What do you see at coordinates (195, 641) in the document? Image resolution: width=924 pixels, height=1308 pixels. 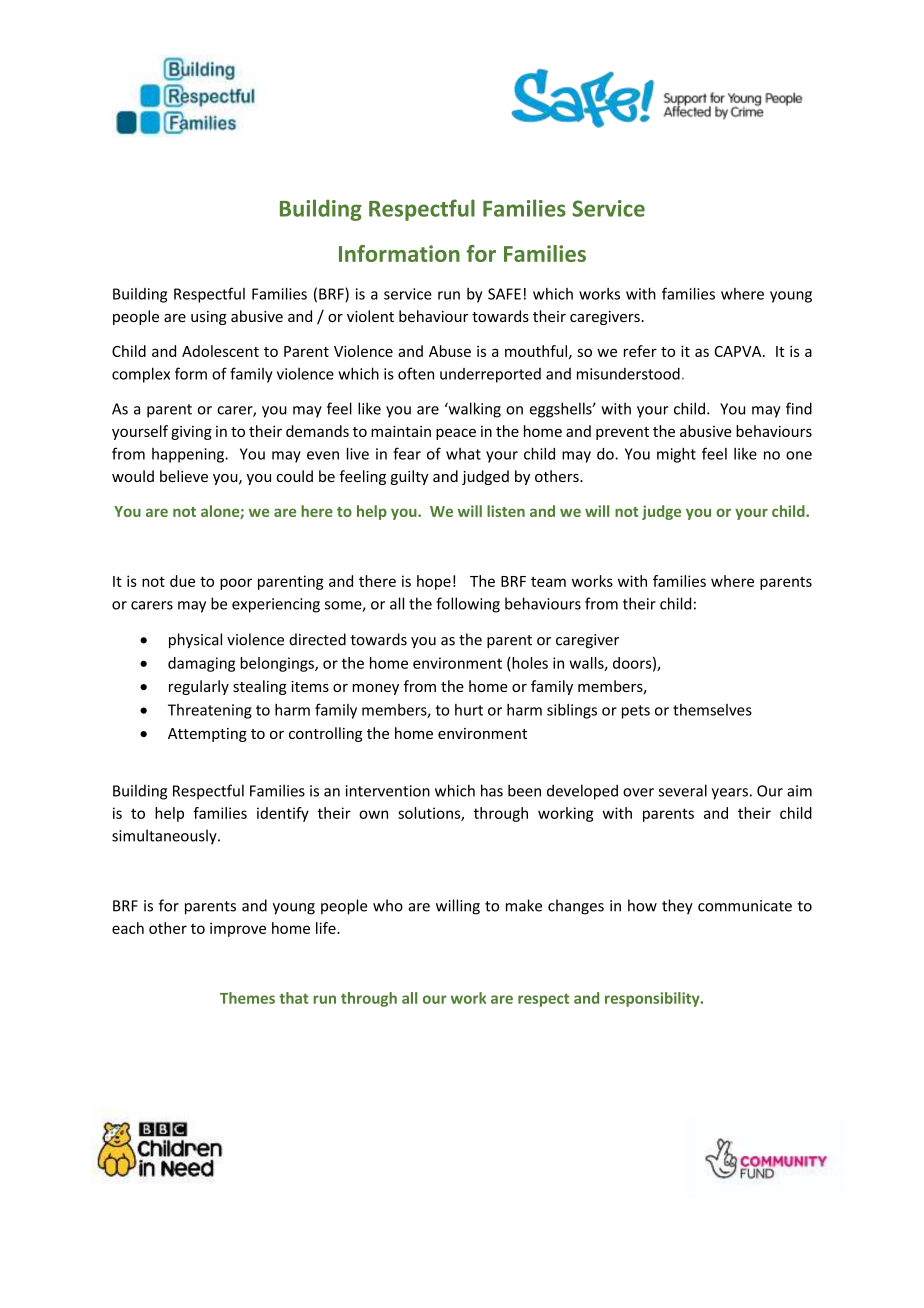 I see `physical` at bounding box center [195, 641].
